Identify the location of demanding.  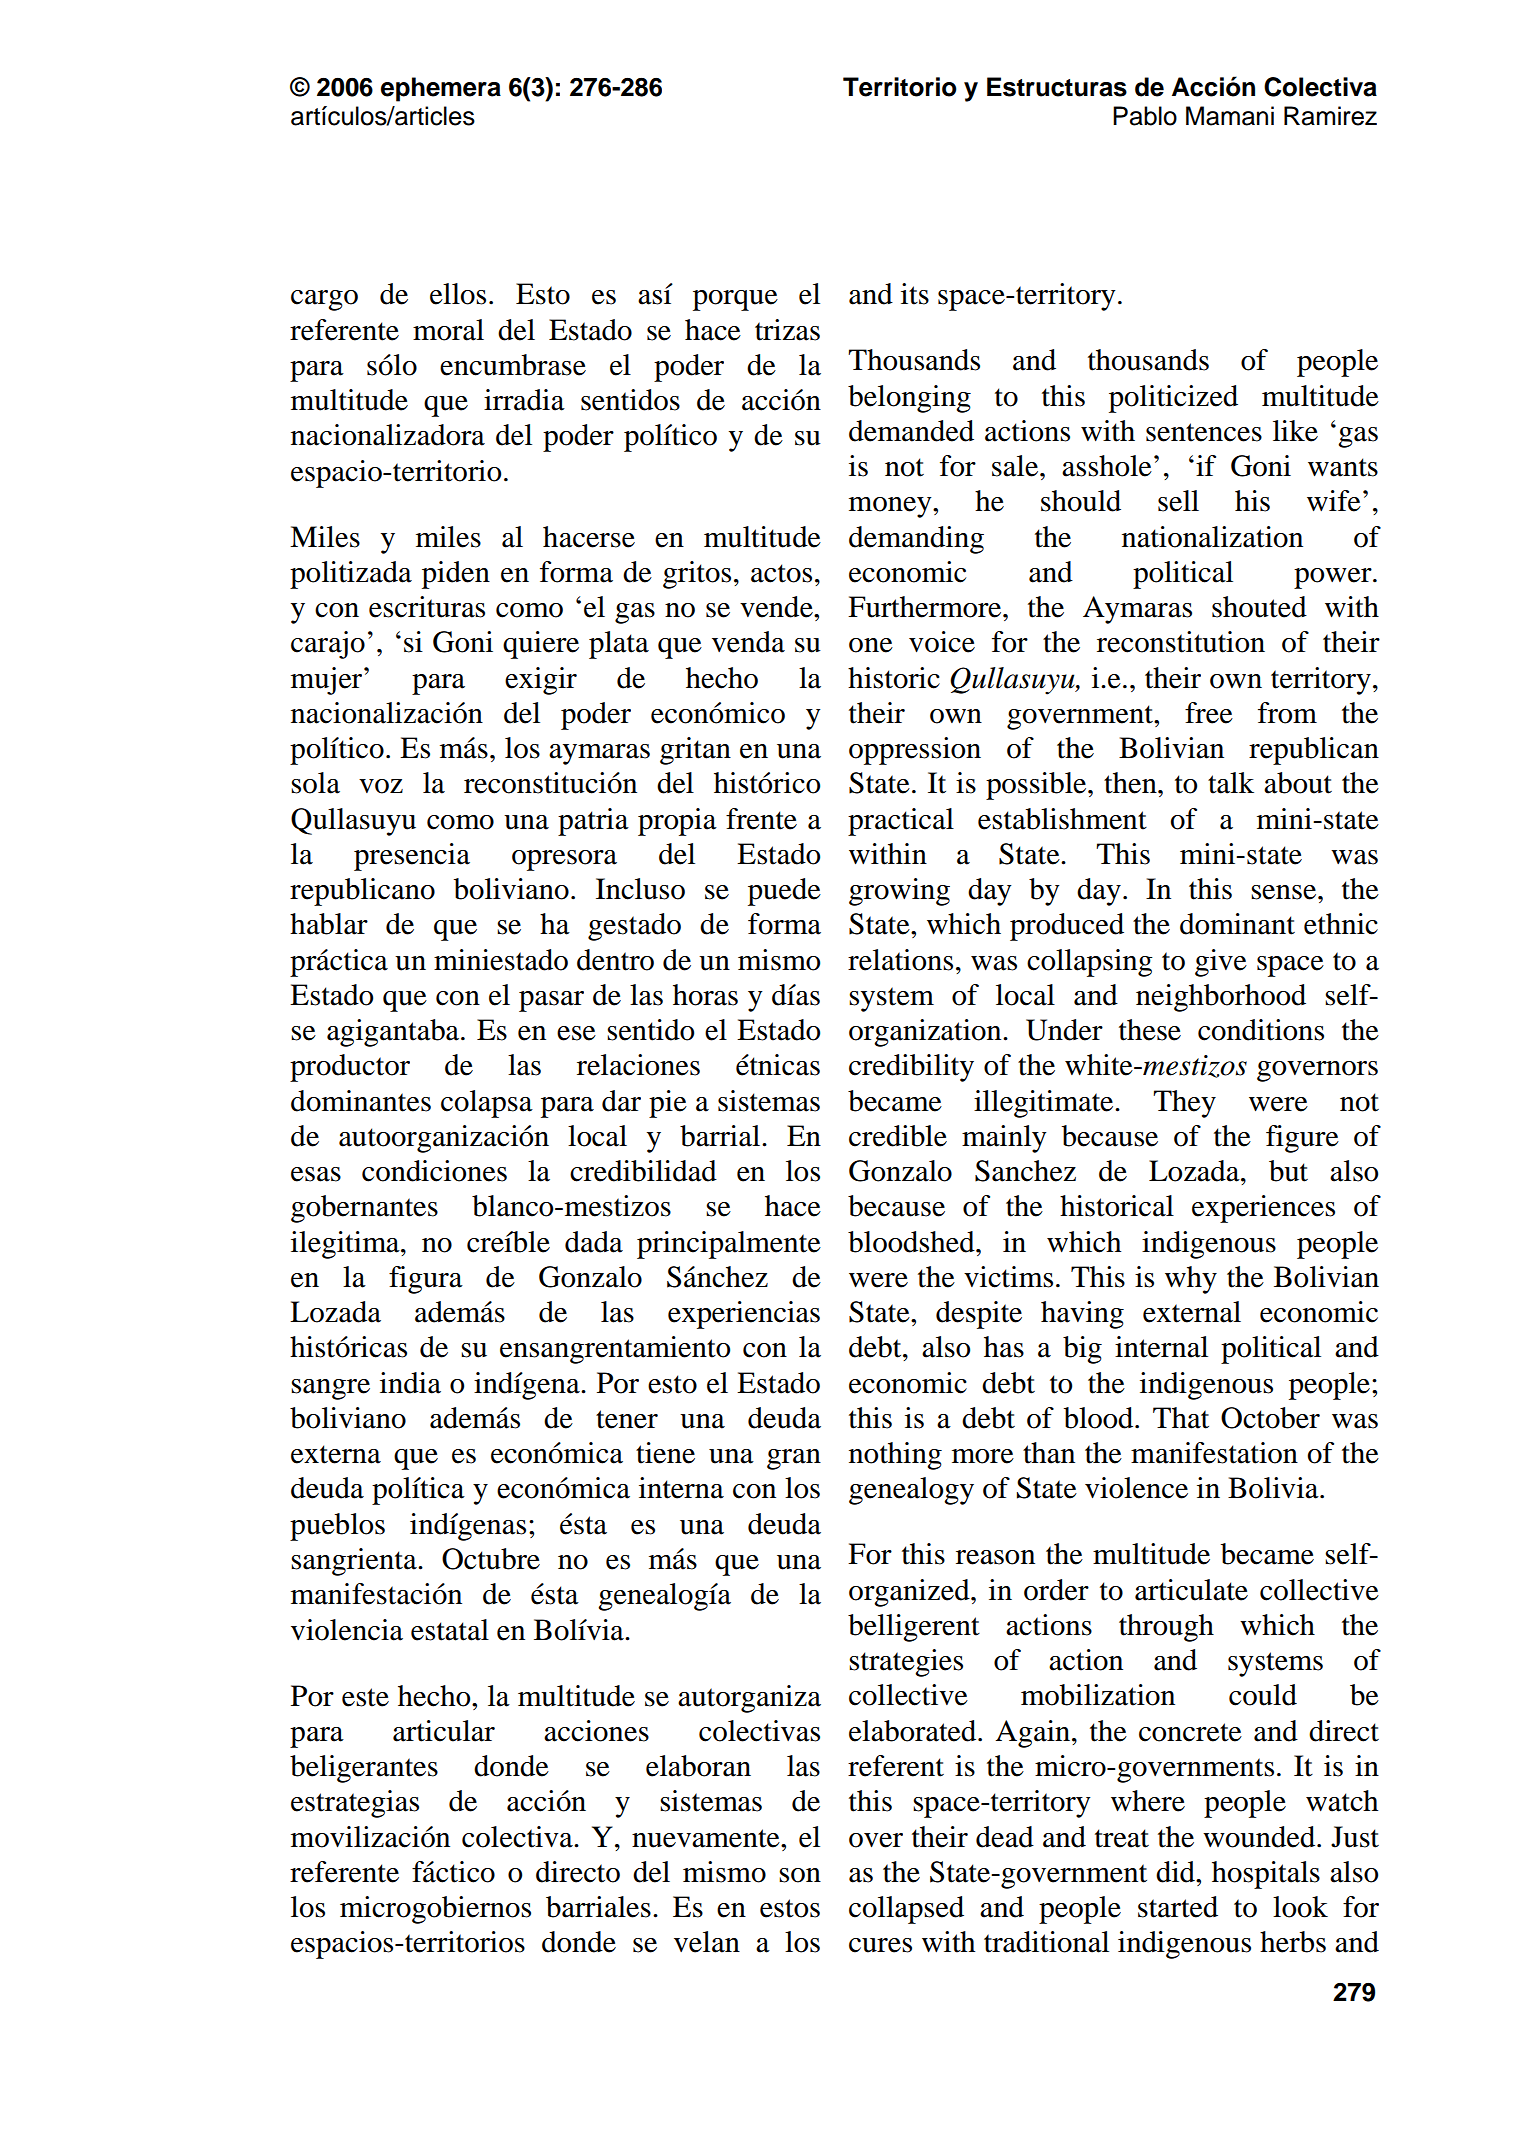
(916, 540).
